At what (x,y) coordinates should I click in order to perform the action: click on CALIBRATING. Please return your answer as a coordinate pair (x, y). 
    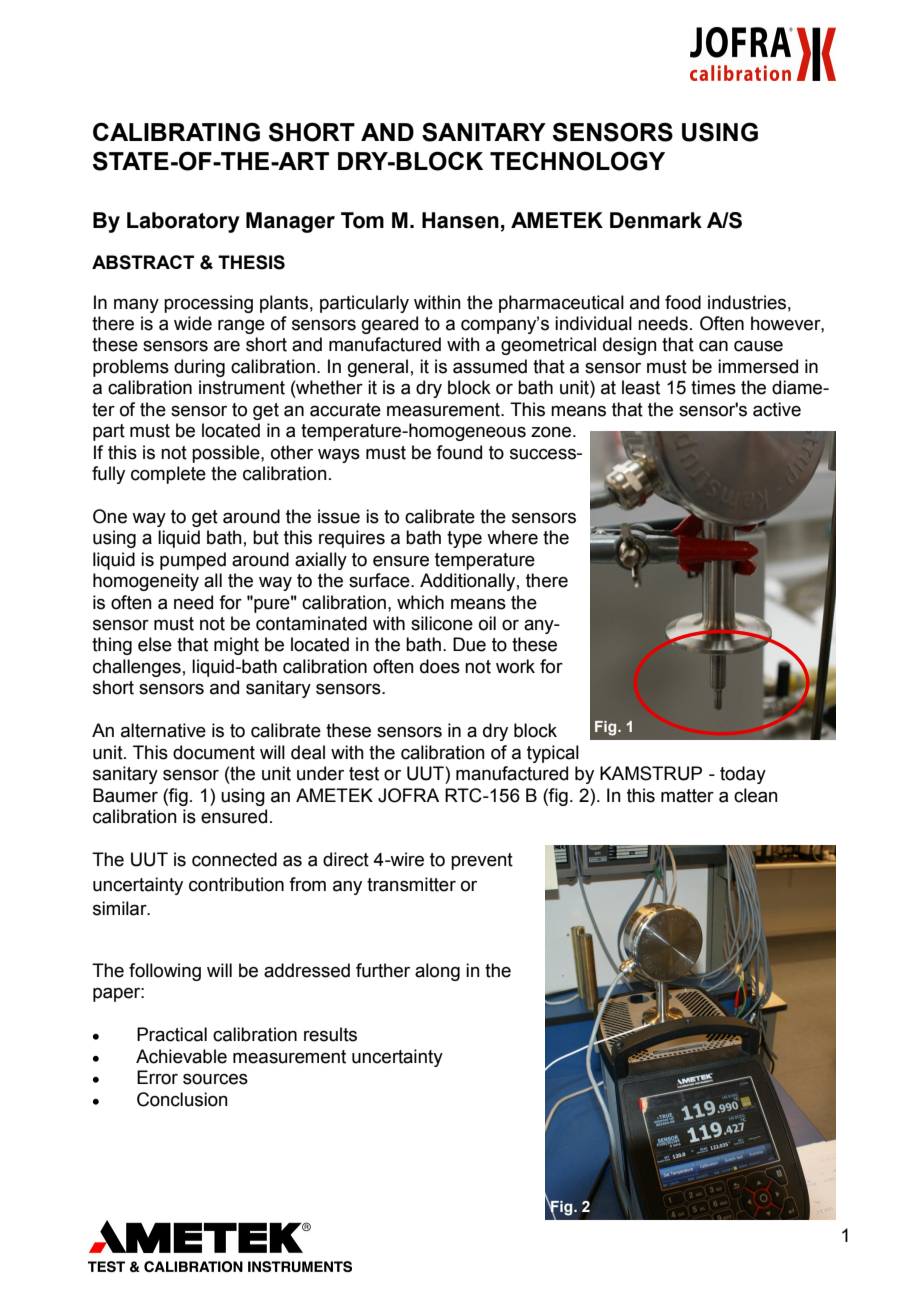
    Looking at the image, I should click on (176, 132).
